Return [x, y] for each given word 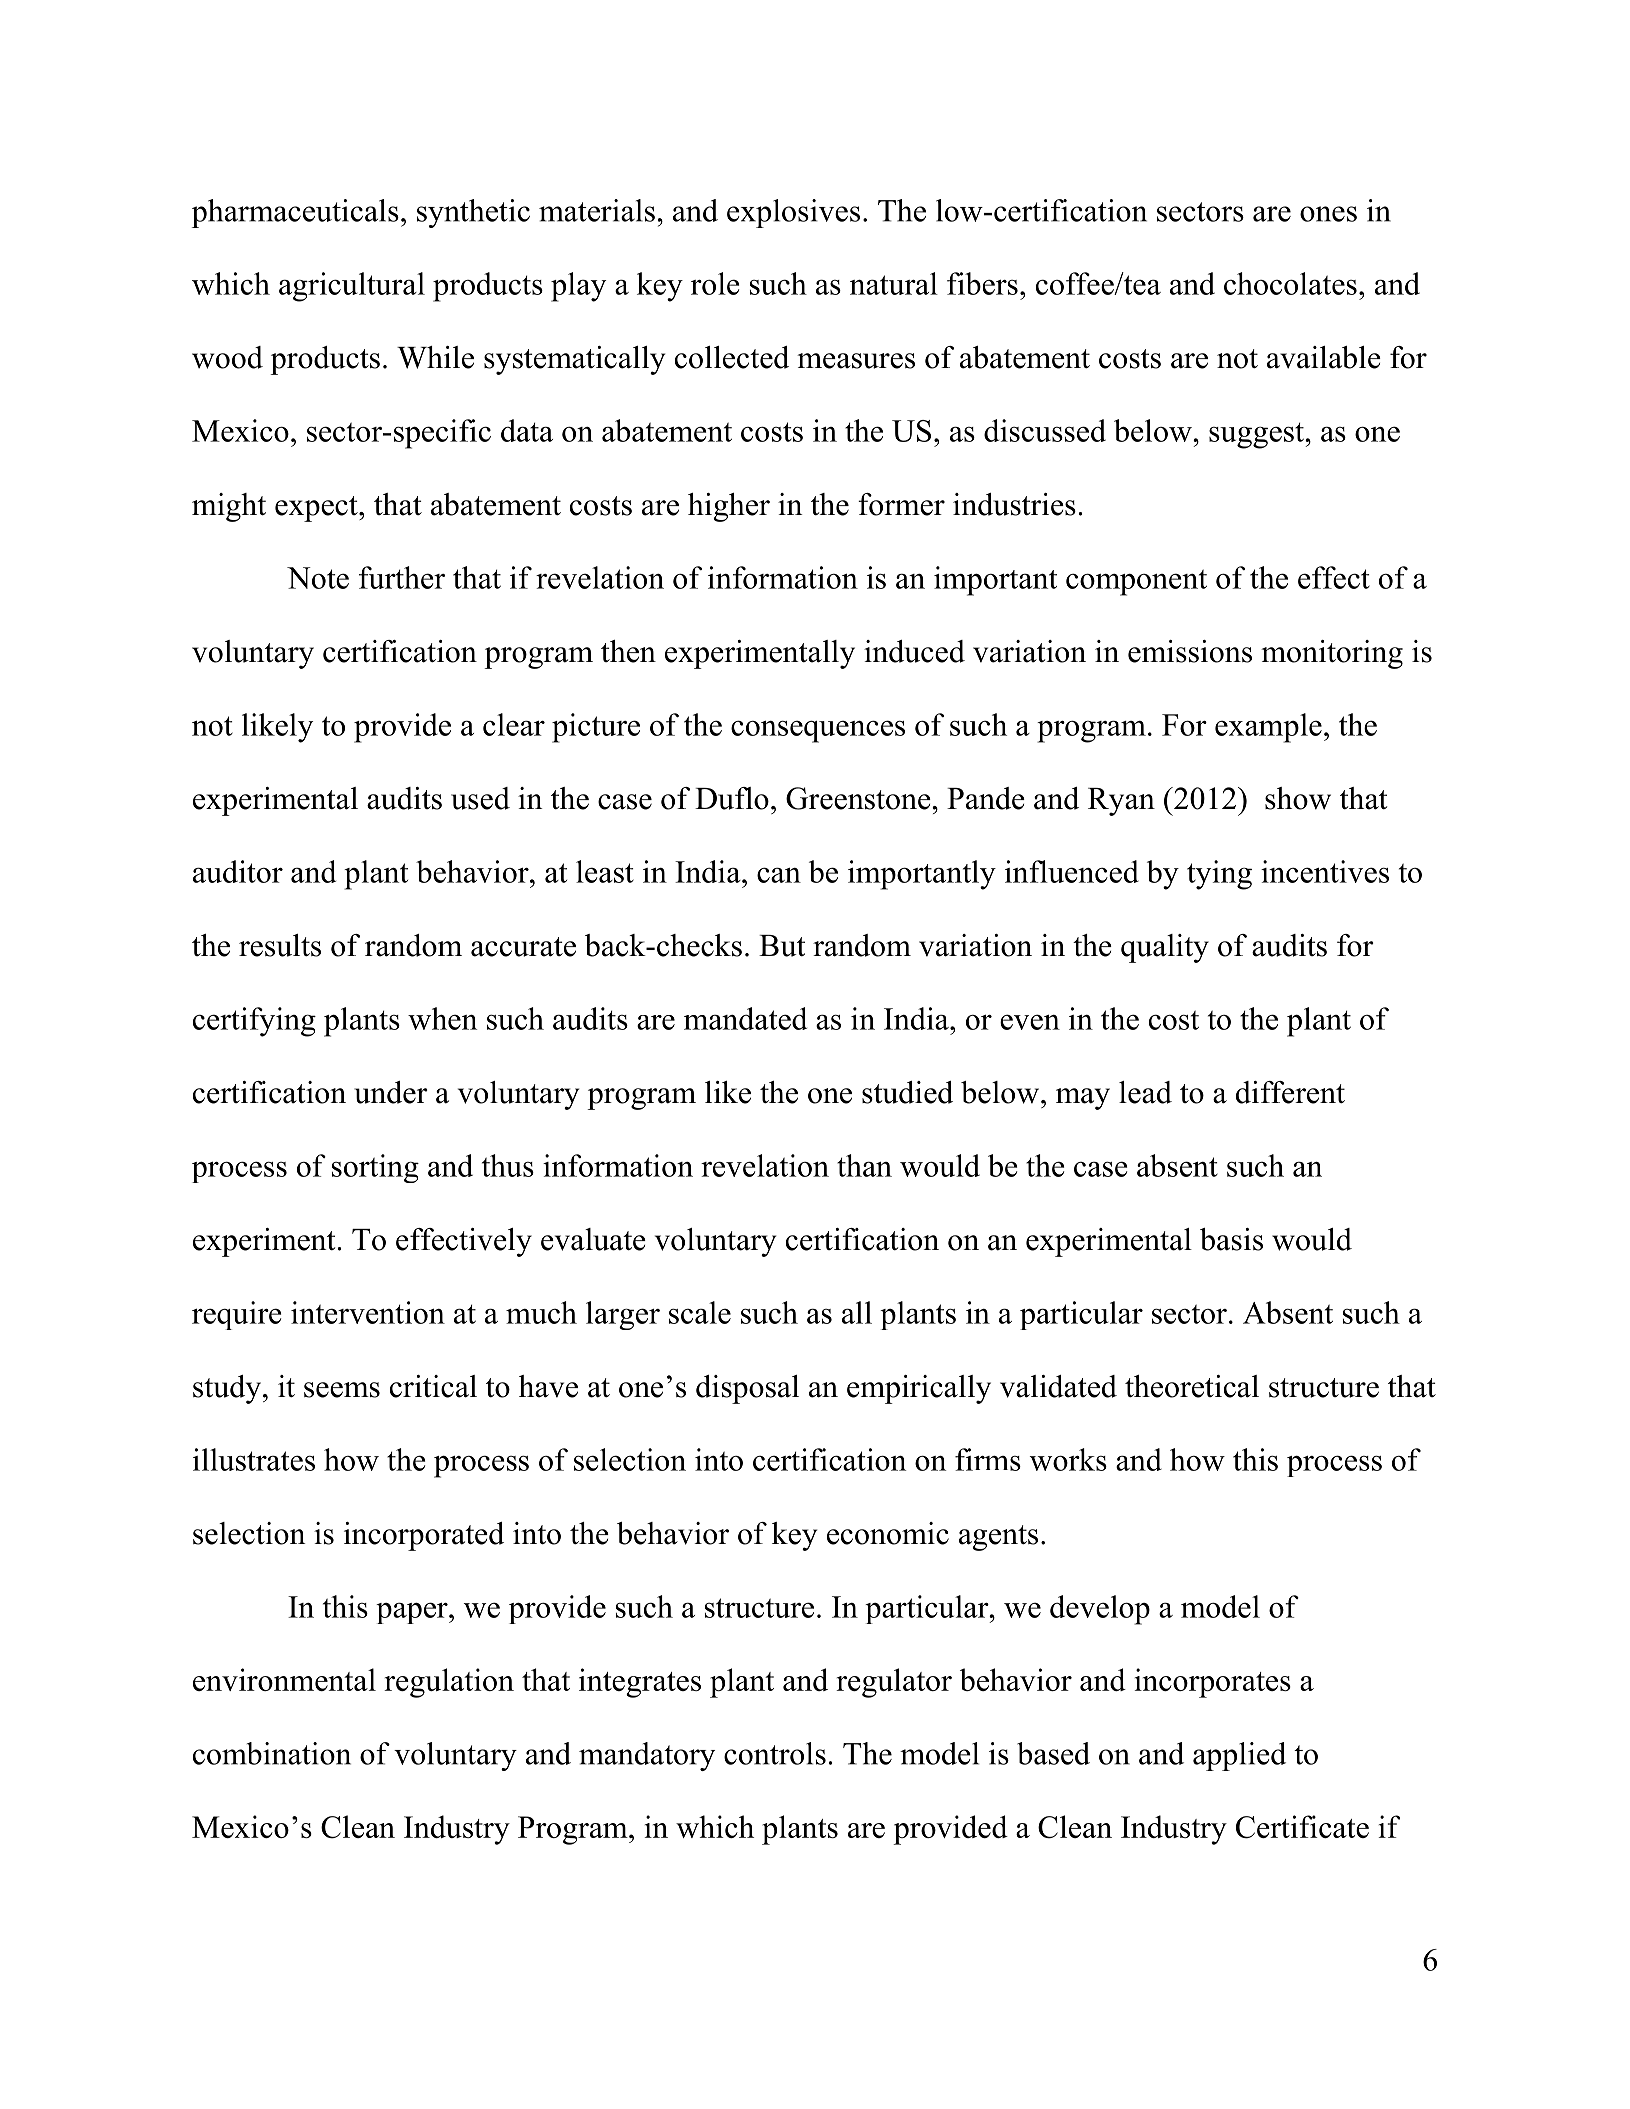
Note [318, 578]
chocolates [1290, 283]
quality [1165, 948]
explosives [793, 213]
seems [342, 1390]
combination [272, 1753]
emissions [1190, 651]
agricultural [352, 287]
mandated [745, 1018]
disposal [747, 1389]
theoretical [1192, 1386]
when [442, 1018]
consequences [818, 731]
